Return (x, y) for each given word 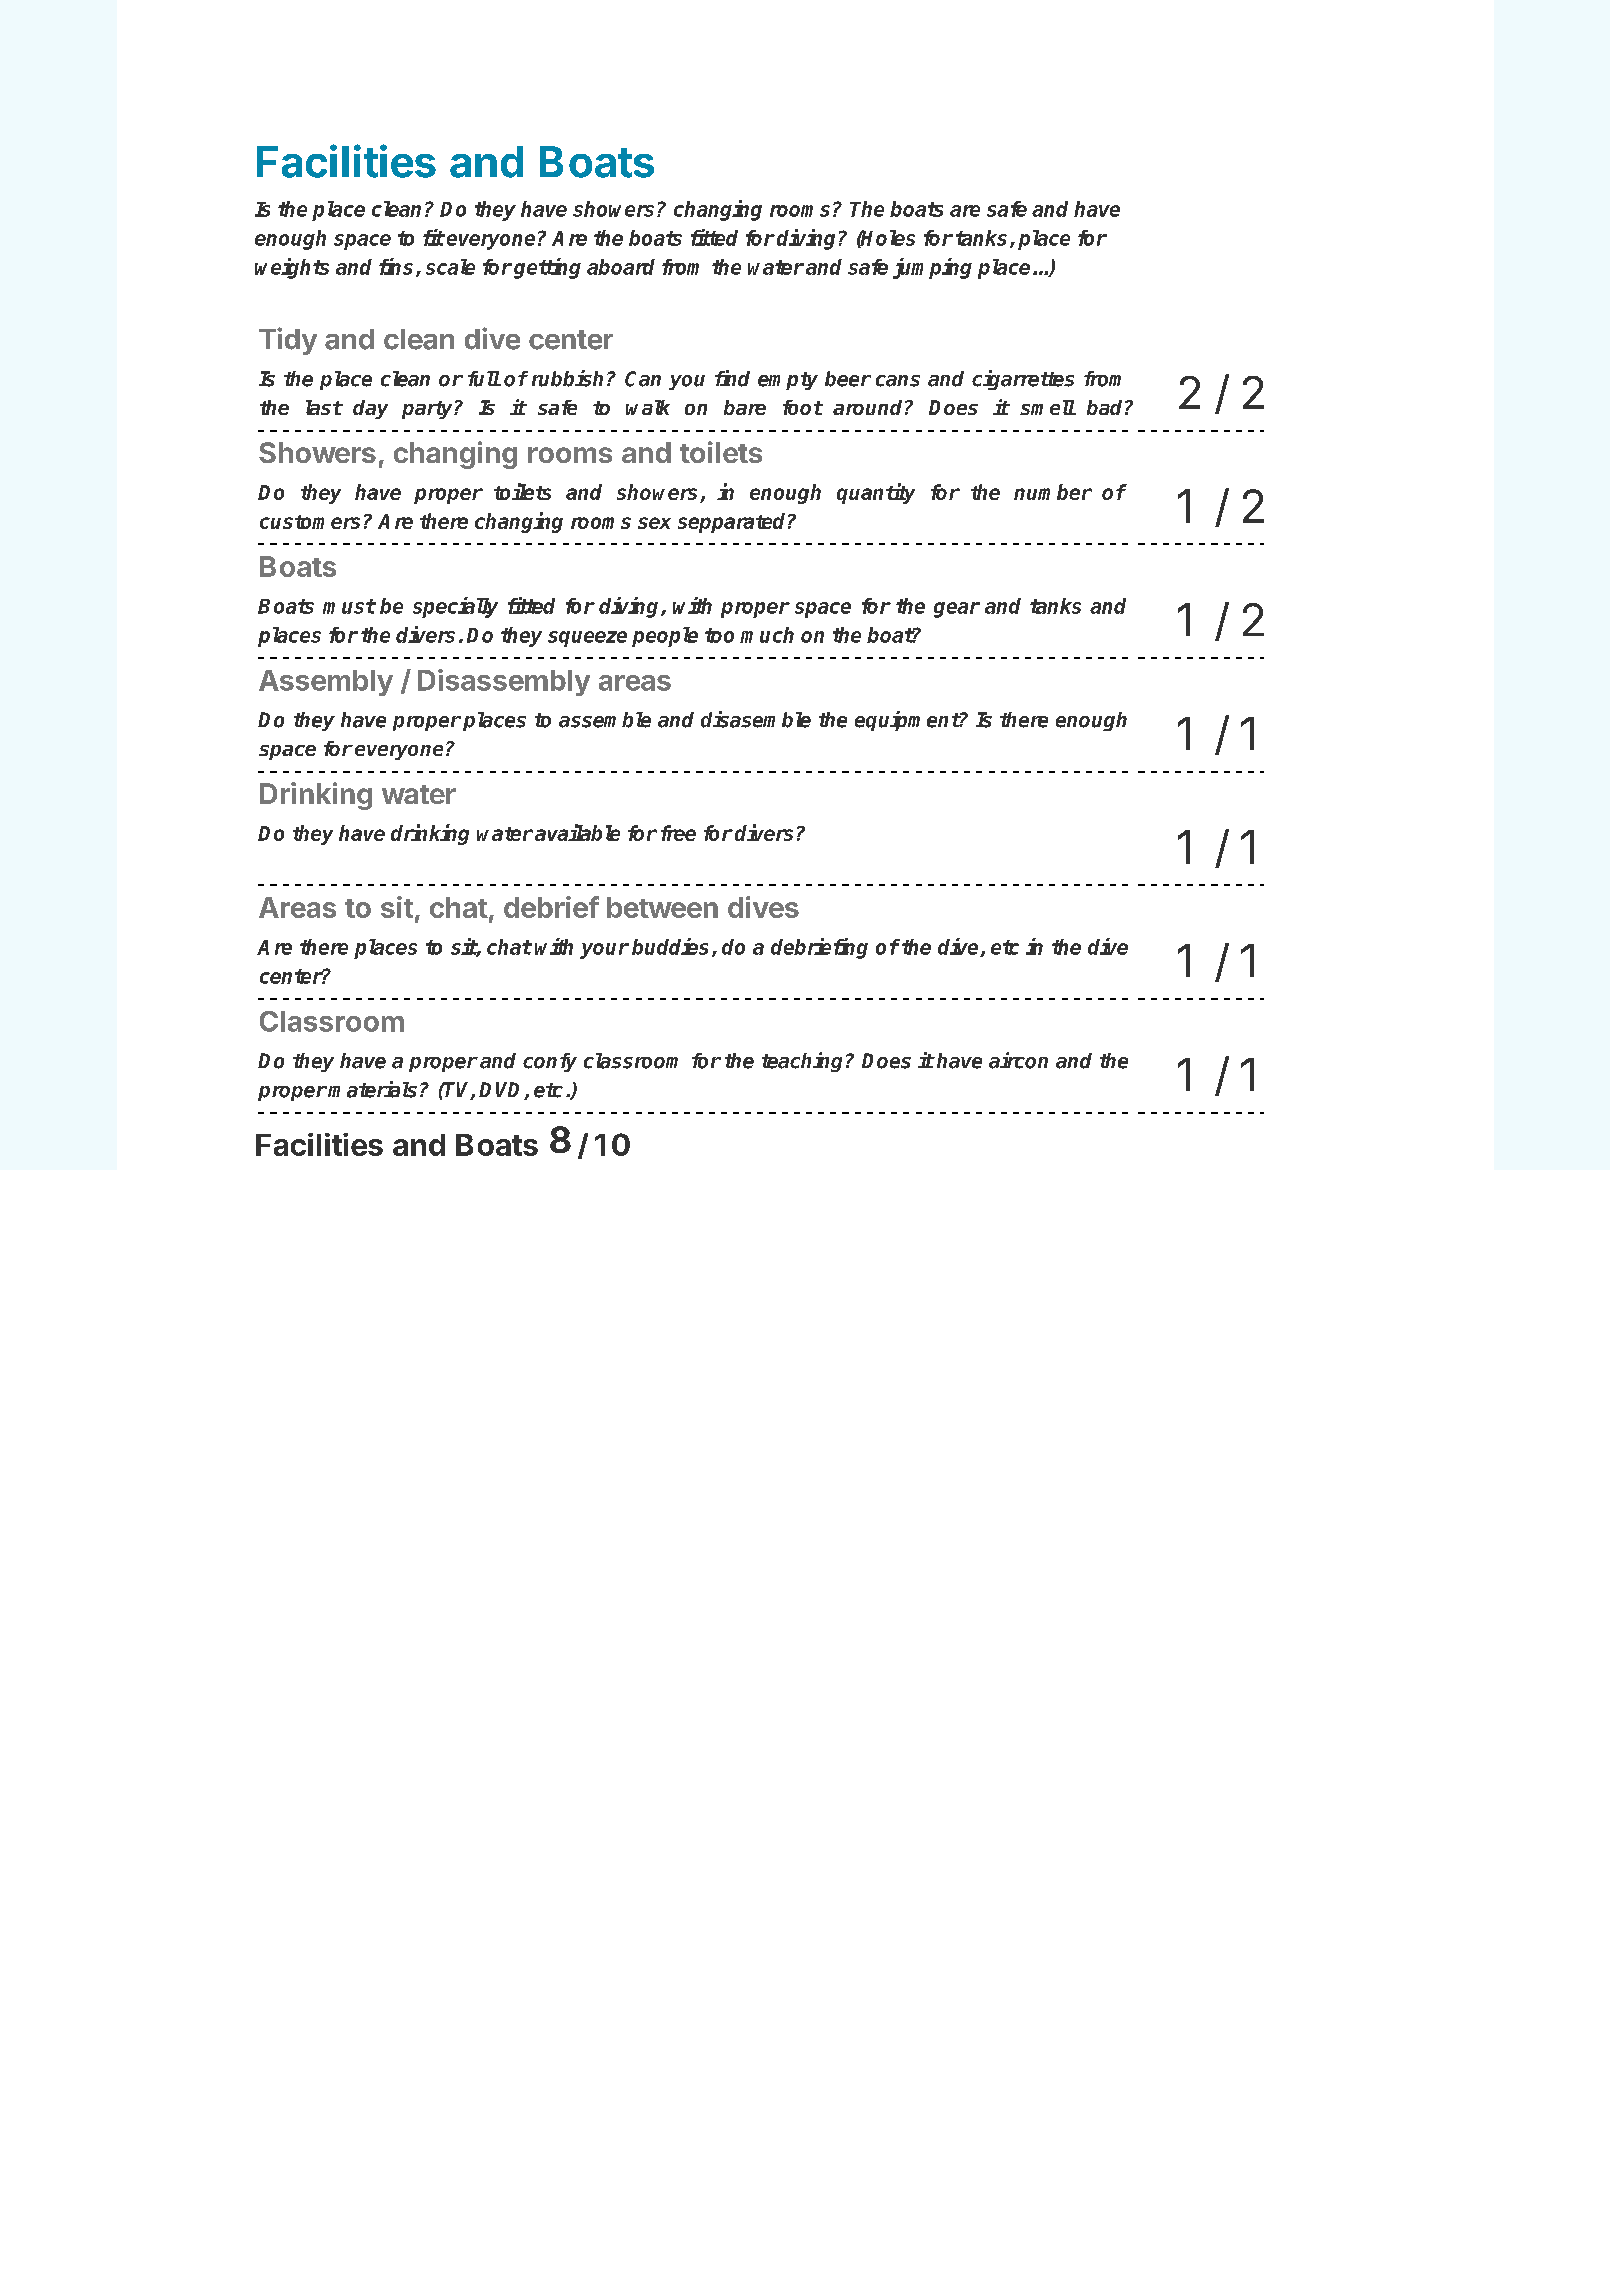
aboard (621, 267)
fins (396, 266)
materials (372, 1089)
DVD (502, 1091)
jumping (932, 268)
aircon (1018, 1060)
